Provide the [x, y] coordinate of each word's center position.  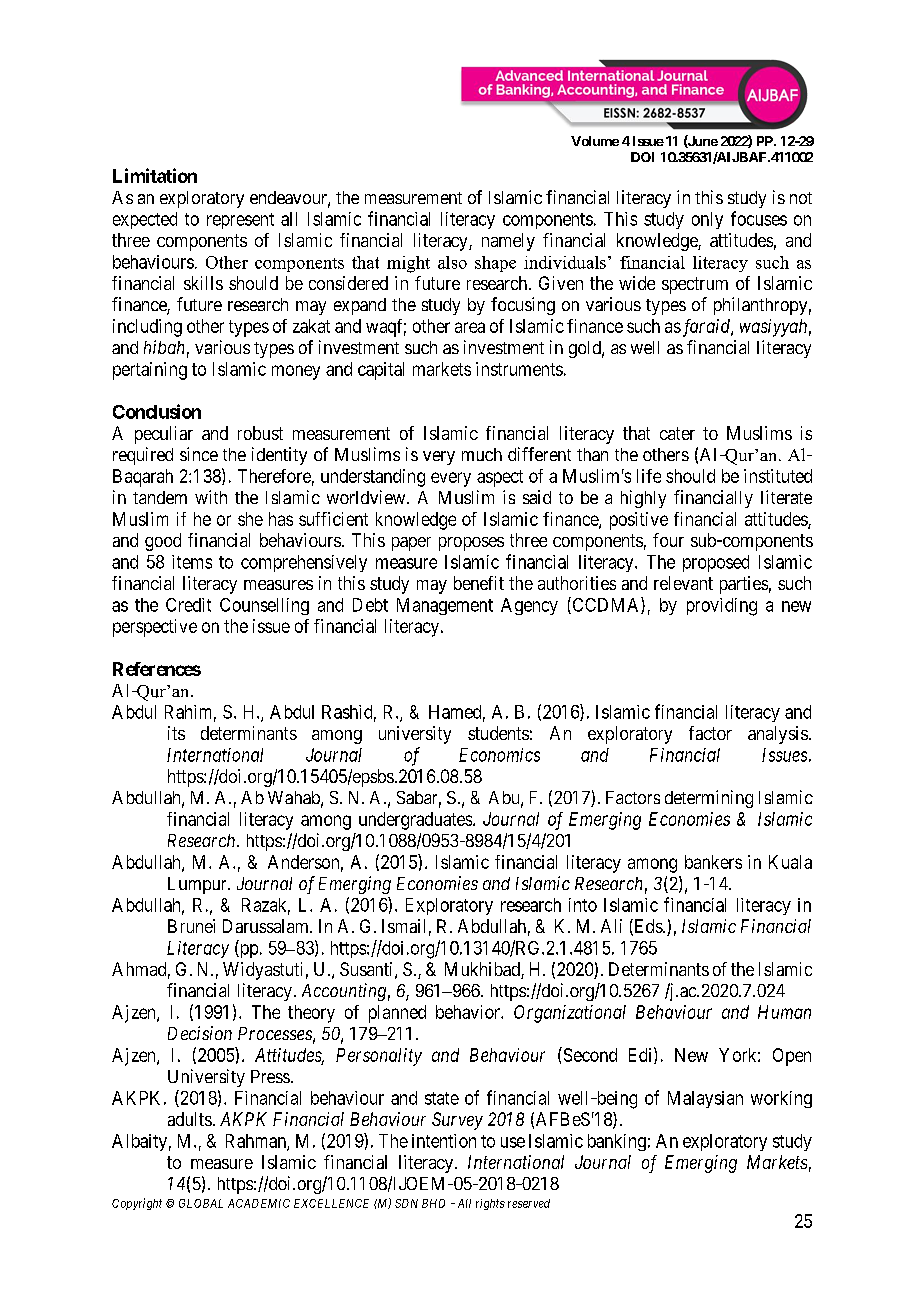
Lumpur [198, 885]
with [211, 497]
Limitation [155, 175]
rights [490, 1204]
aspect [500, 478]
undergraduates [415, 821]
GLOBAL [201, 1203]
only [707, 220]
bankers [713, 862]
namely [508, 242]
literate [786, 497]
